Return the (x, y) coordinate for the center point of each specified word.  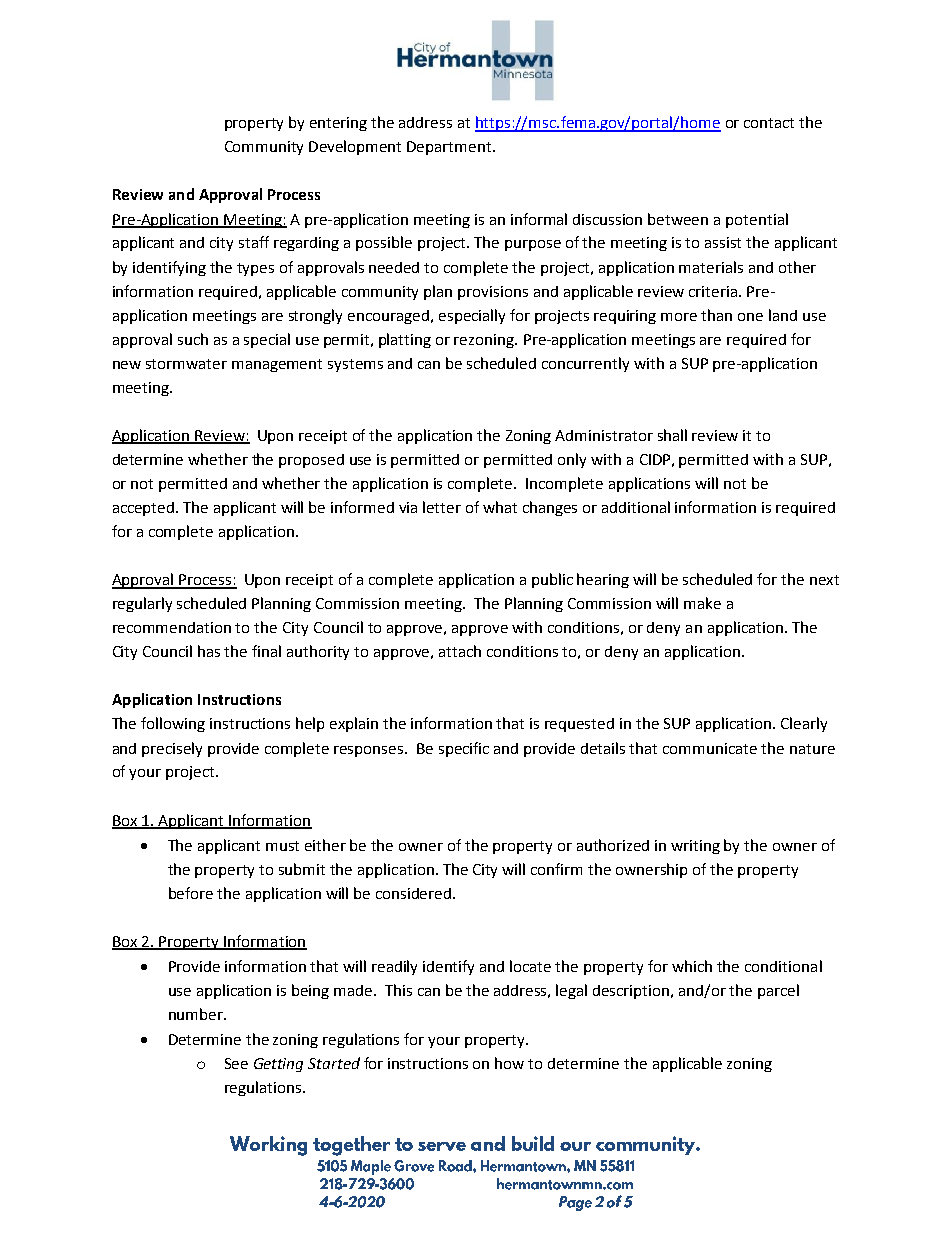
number (197, 1014)
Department (449, 148)
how (509, 1063)
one (750, 317)
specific (464, 749)
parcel (778, 991)
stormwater (186, 364)
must (282, 846)
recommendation (172, 627)
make (702, 603)
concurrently (585, 364)
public (552, 580)
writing (695, 847)
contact (769, 123)
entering (338, 124)
